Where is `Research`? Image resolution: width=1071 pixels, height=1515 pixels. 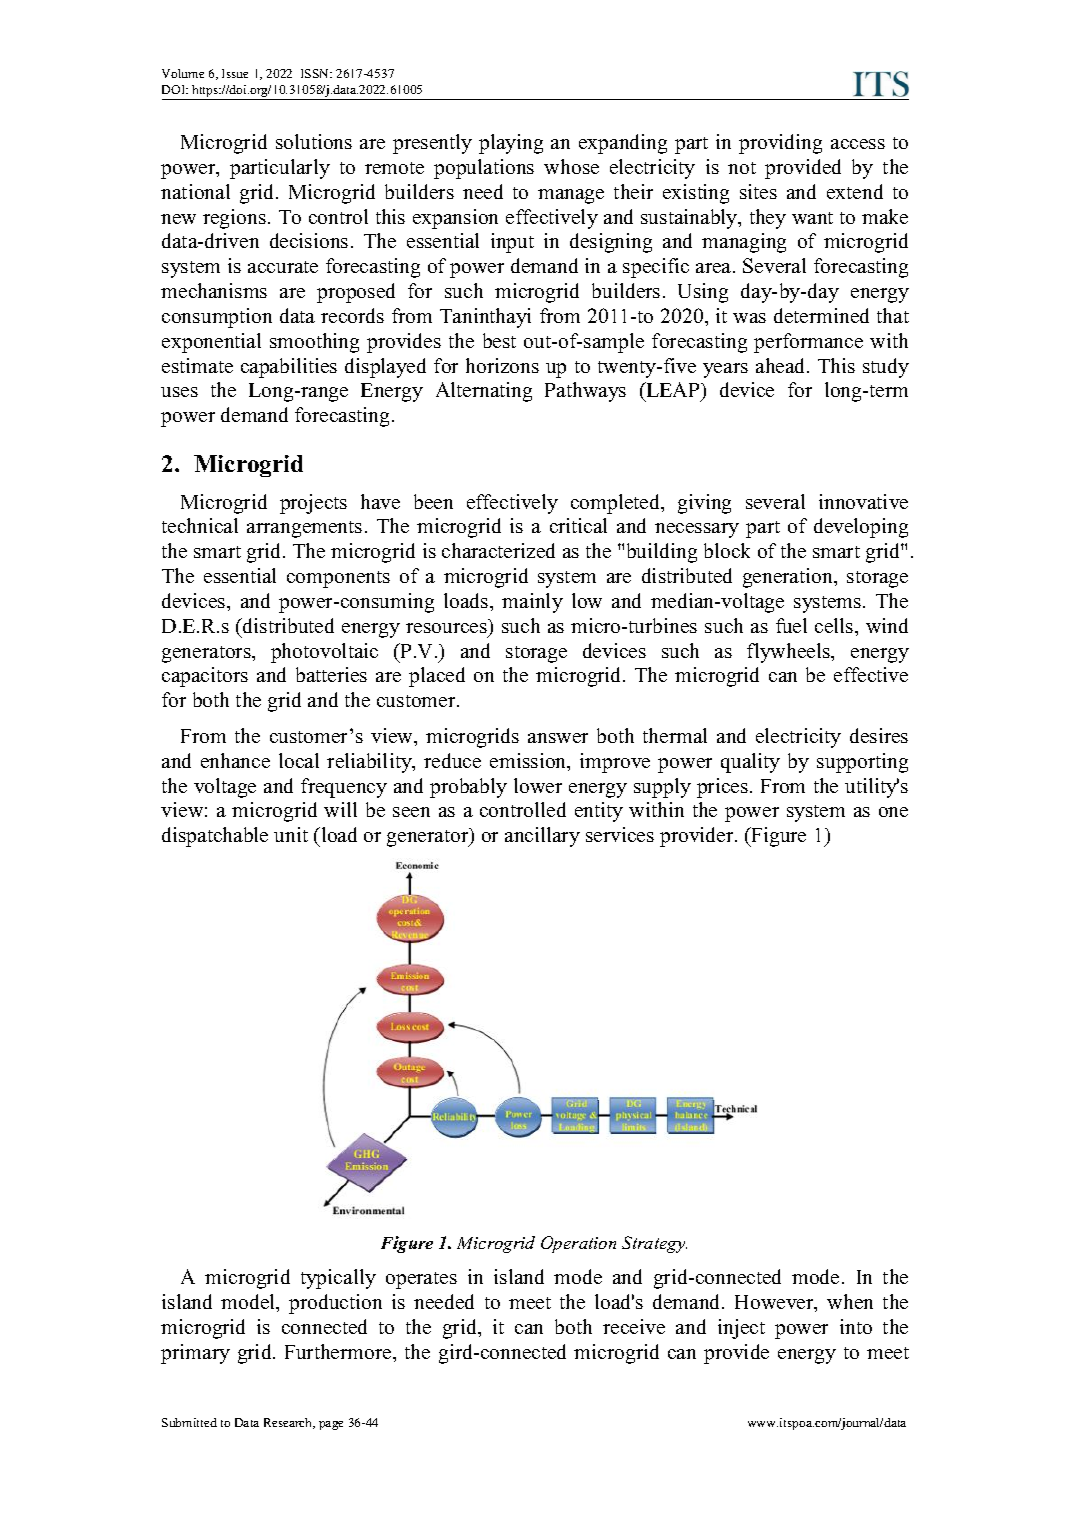
Research is located at coordinates (289, 1423).
